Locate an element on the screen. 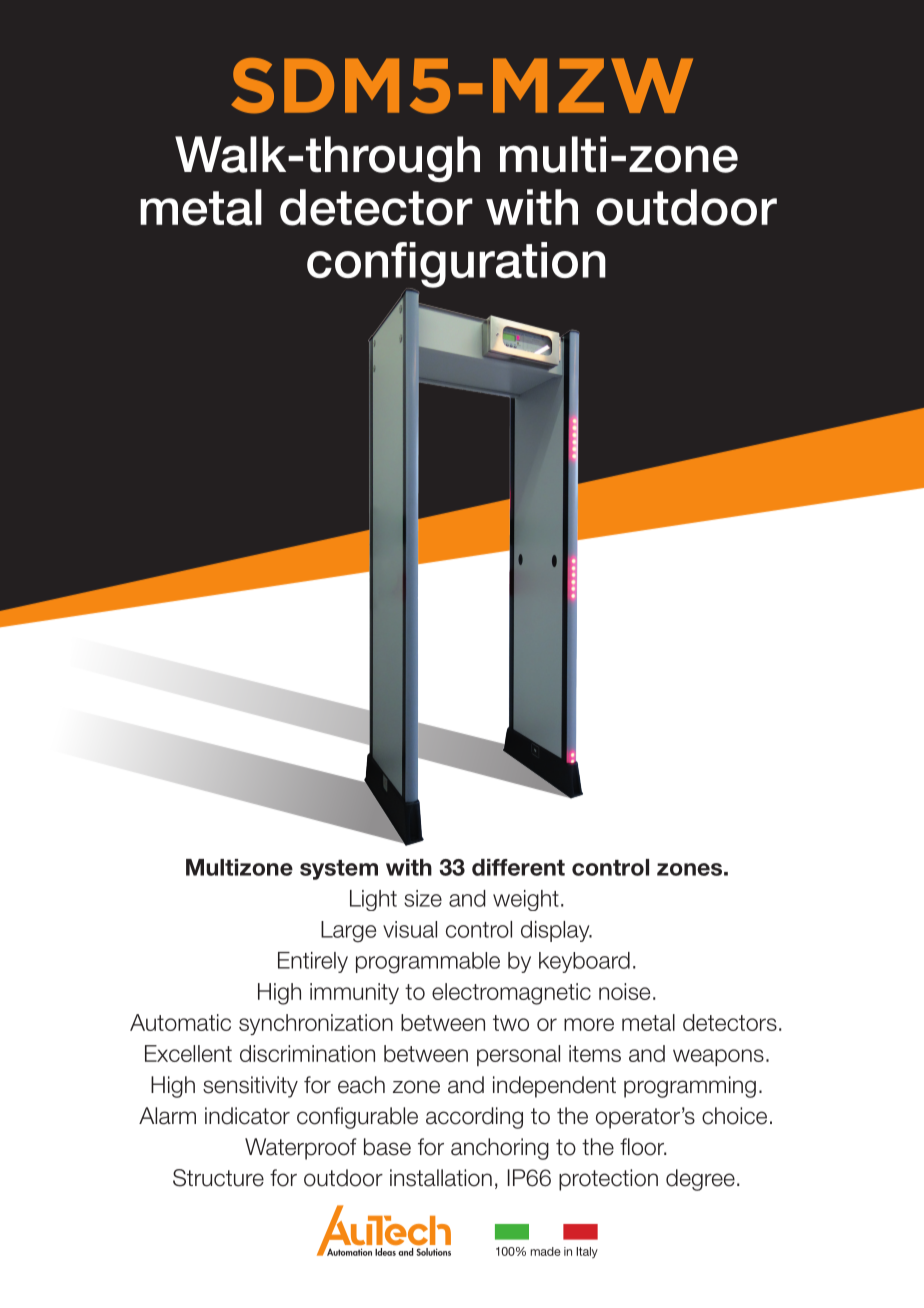 This screenshot has width=924, height=1308. visual is located at coordinates (410, 929).
